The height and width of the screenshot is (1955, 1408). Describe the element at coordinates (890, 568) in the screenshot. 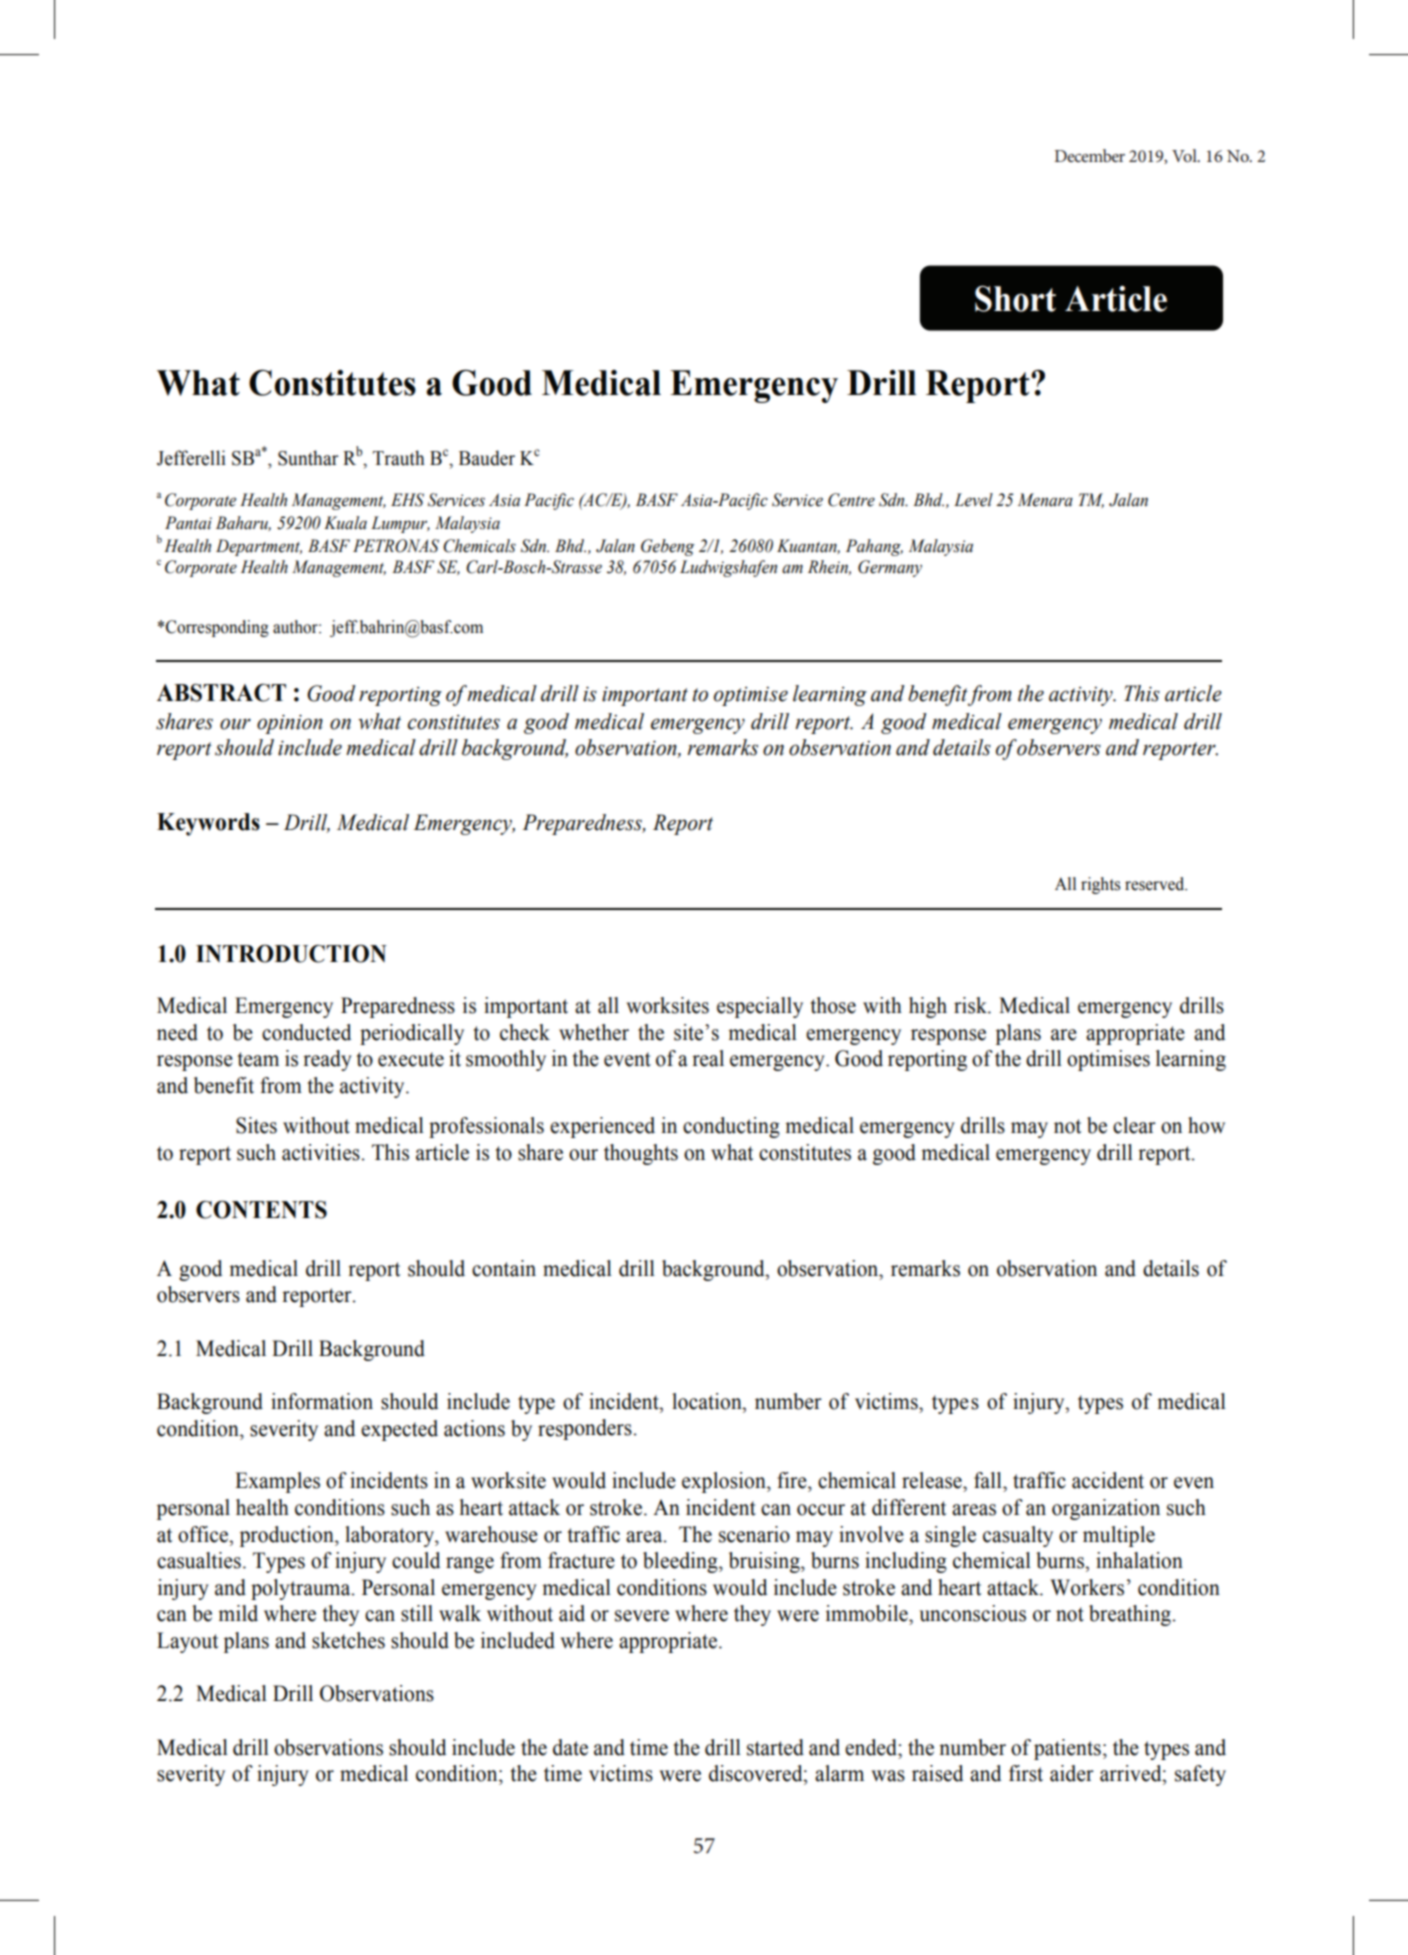

I see `Germany` at that location.
